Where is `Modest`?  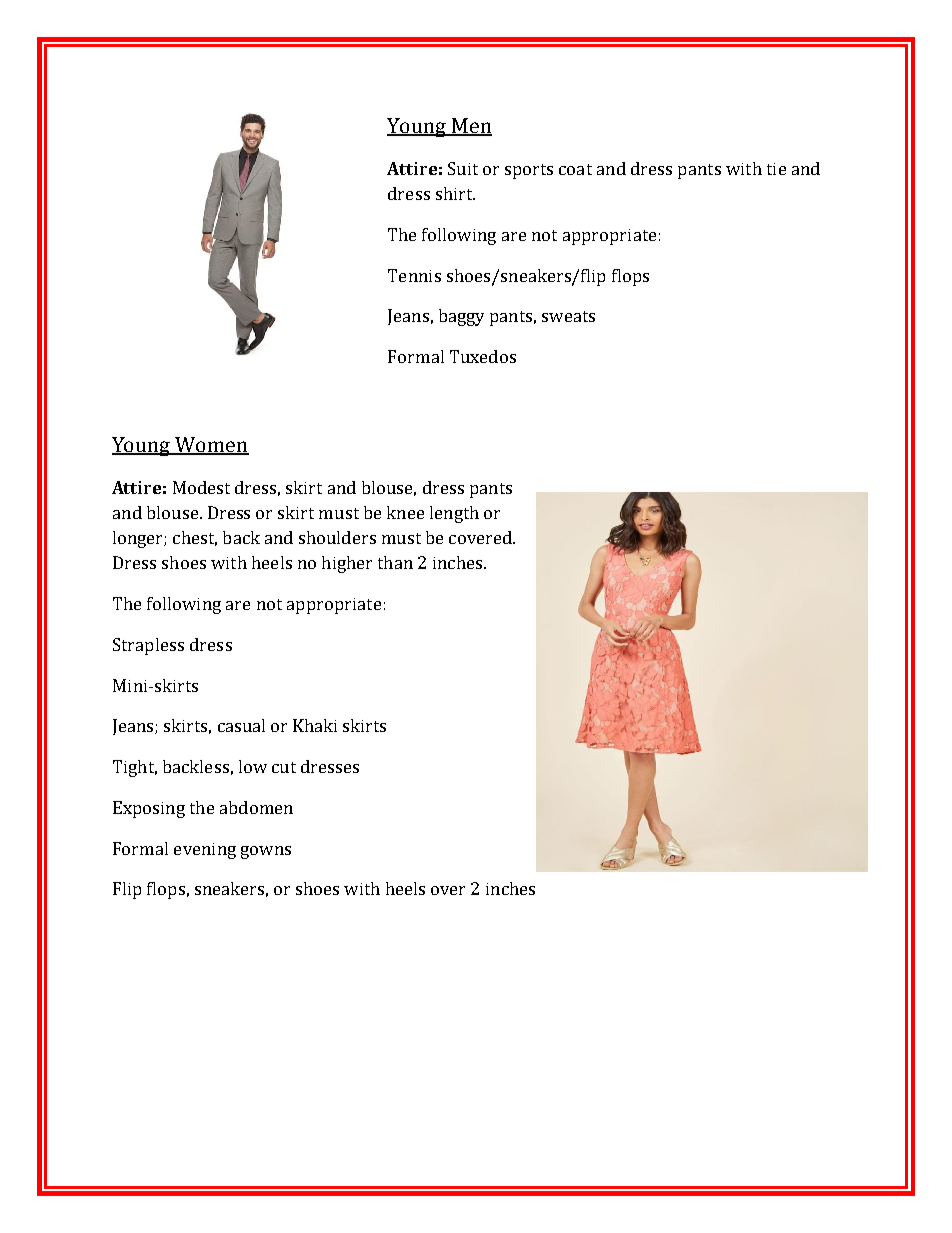 Modest is located at coordinates (201, 487).
